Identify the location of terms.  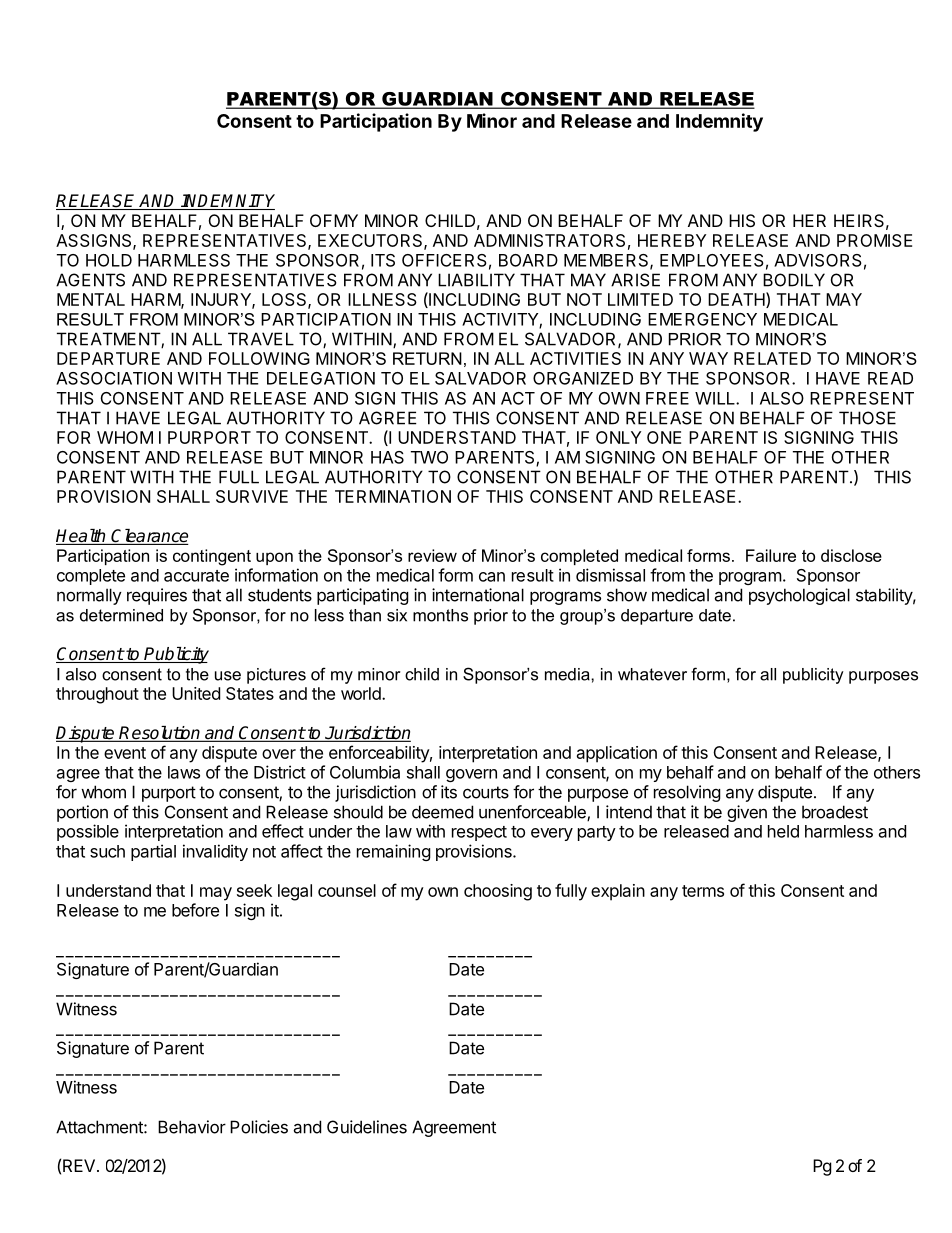
(703, 891).
